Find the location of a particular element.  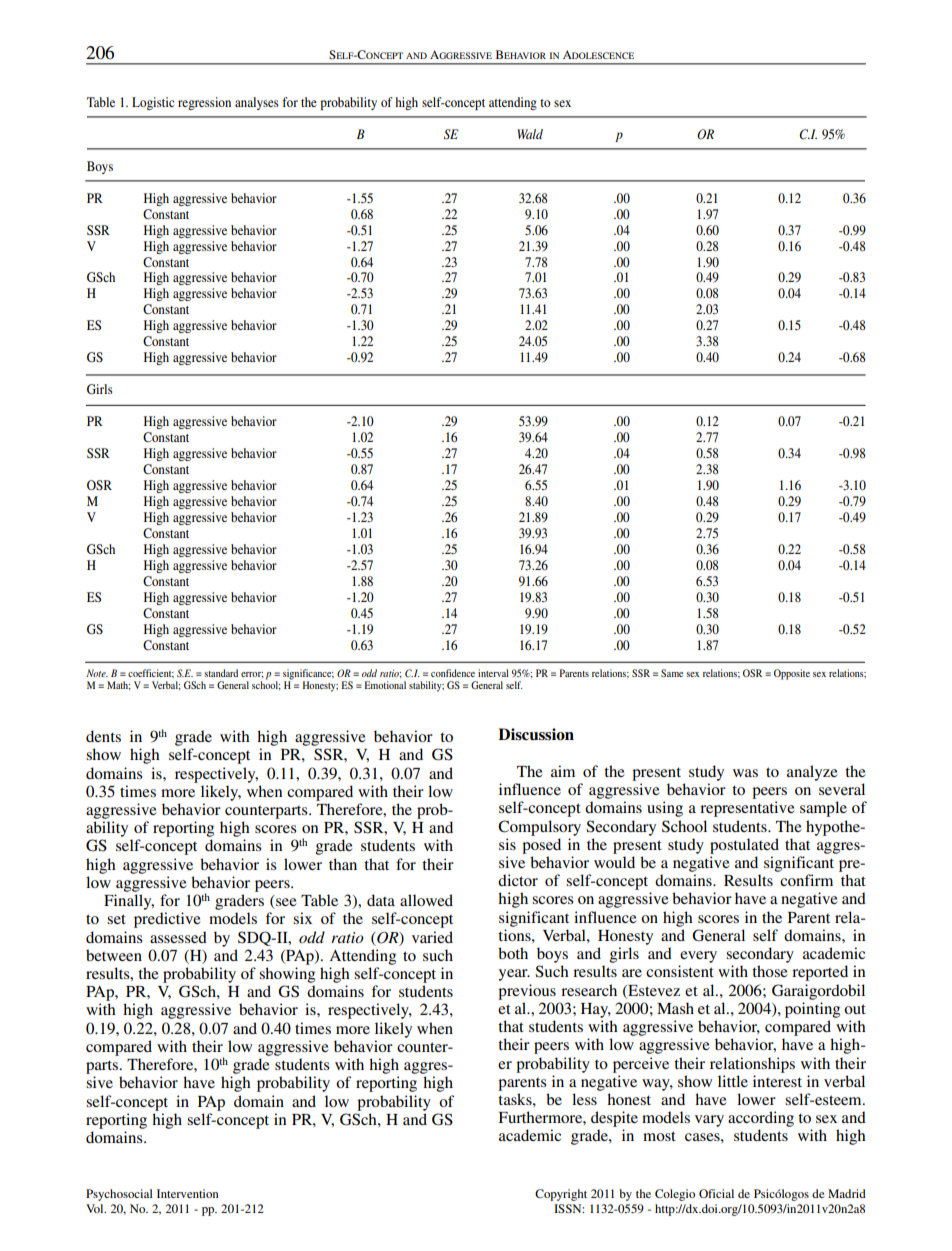

standard is located at coordinates (221, 673).
